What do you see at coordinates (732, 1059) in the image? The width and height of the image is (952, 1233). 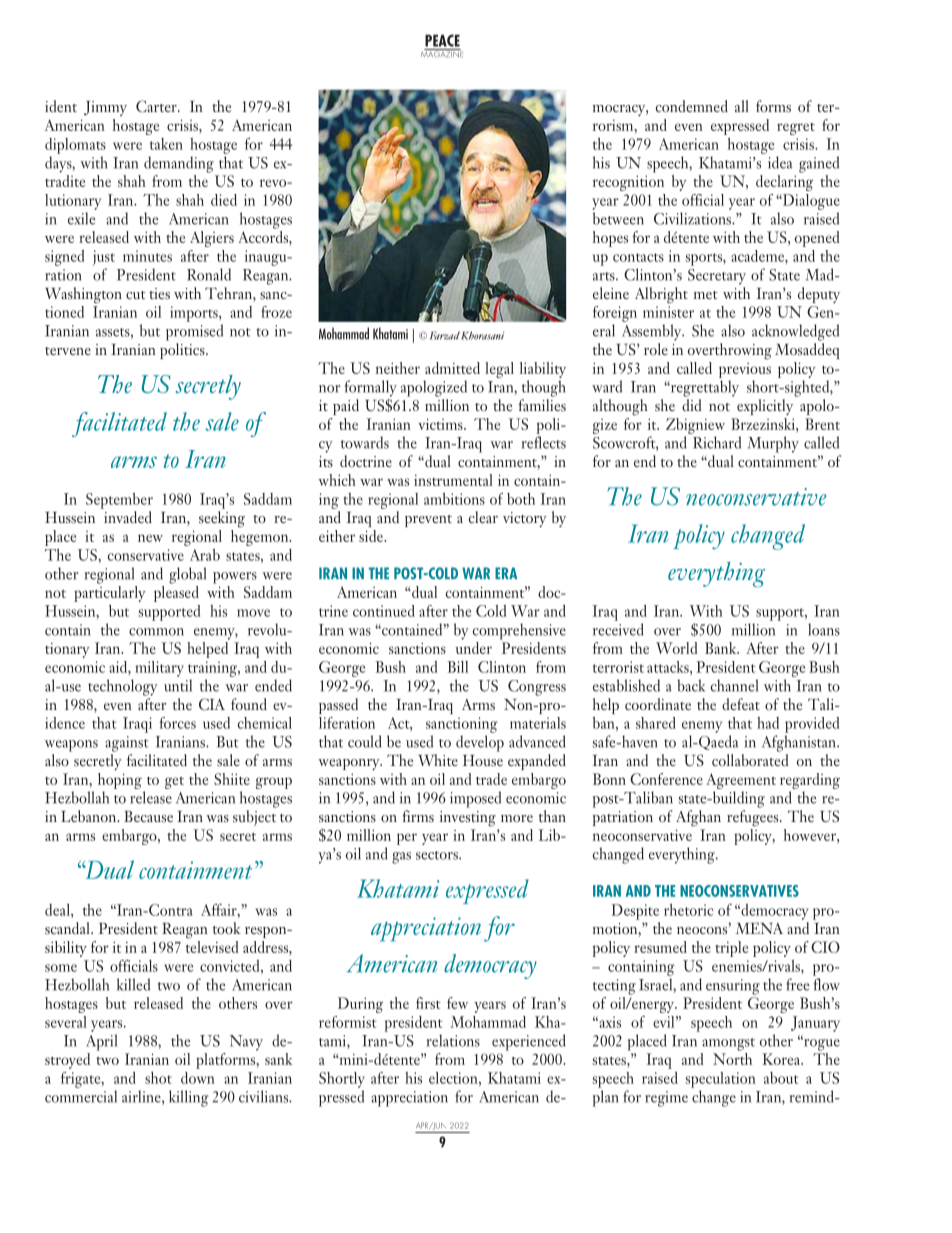 I see `North` at bounding box center [732, 1059].
